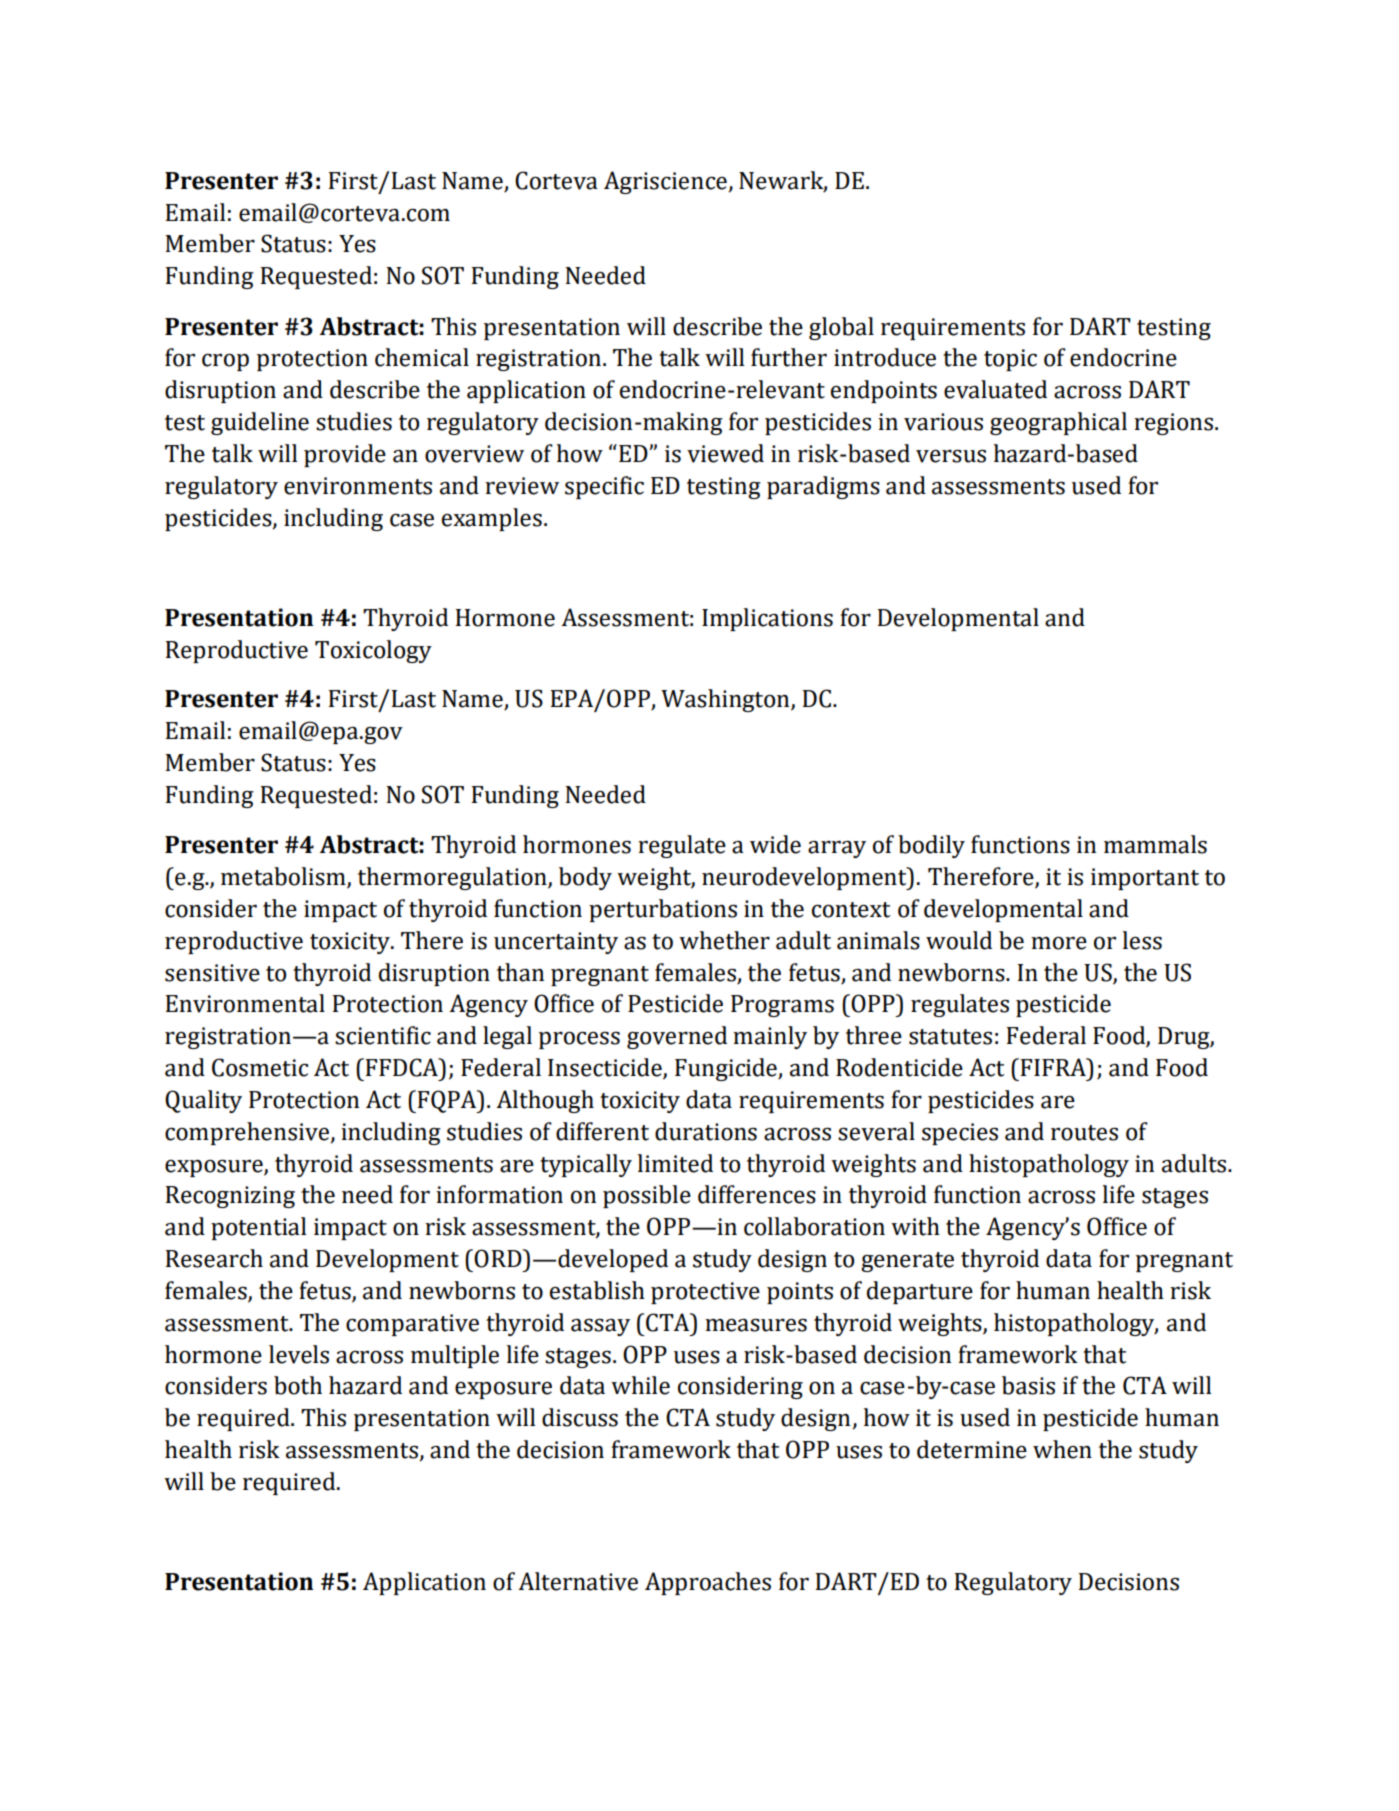  Describe the element at coordinates (225, 362) in the document. I see `crop` at that location.
